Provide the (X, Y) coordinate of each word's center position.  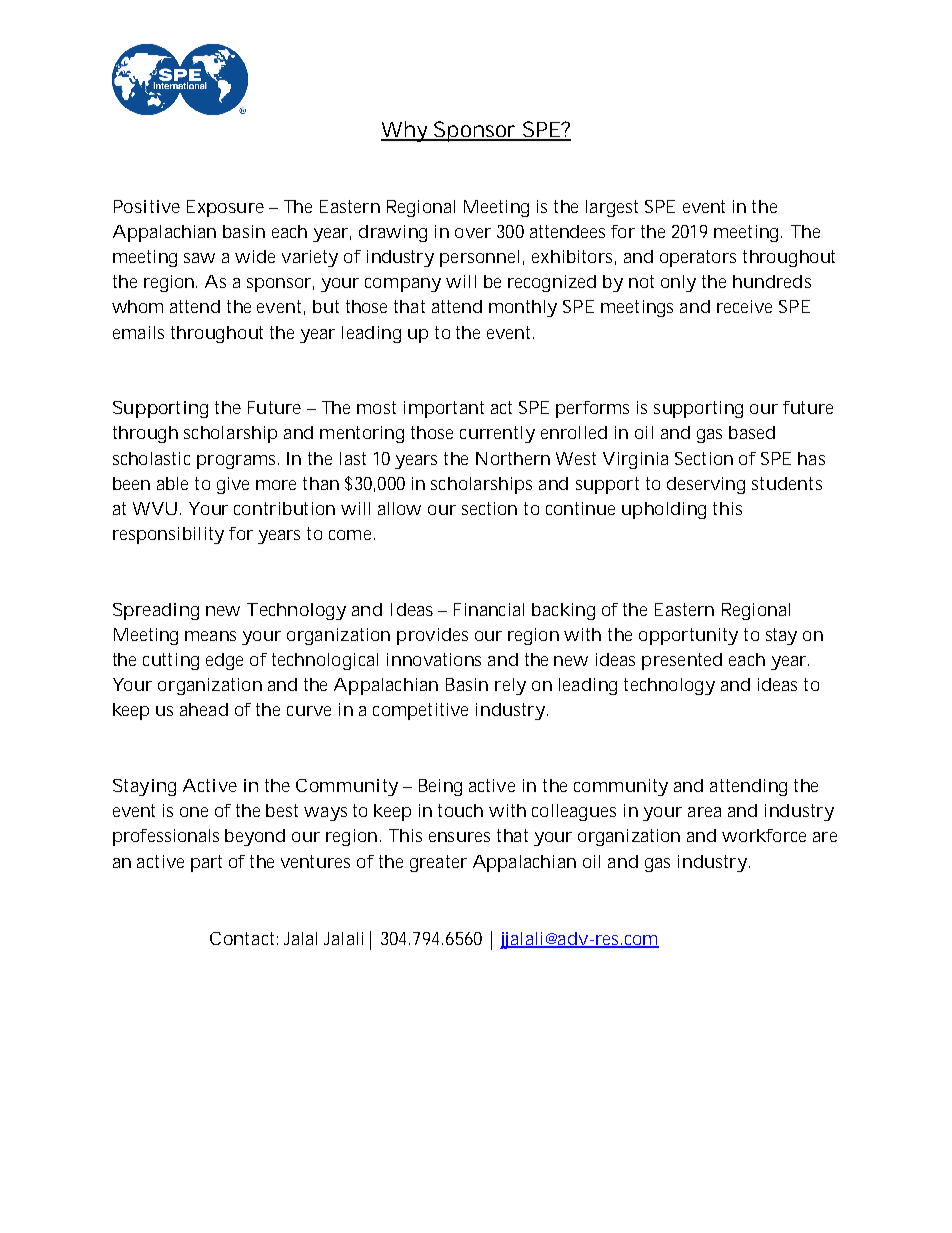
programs (236, 462)
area (704, 812)
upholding (664, 510)
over (473, 233)
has (811, 458)
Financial (489, 609)
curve (309, 711)
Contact (242, 938)
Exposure (225, 208)
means (210, 636)
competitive (420, 711)
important (444, 409)
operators (698, 258)
